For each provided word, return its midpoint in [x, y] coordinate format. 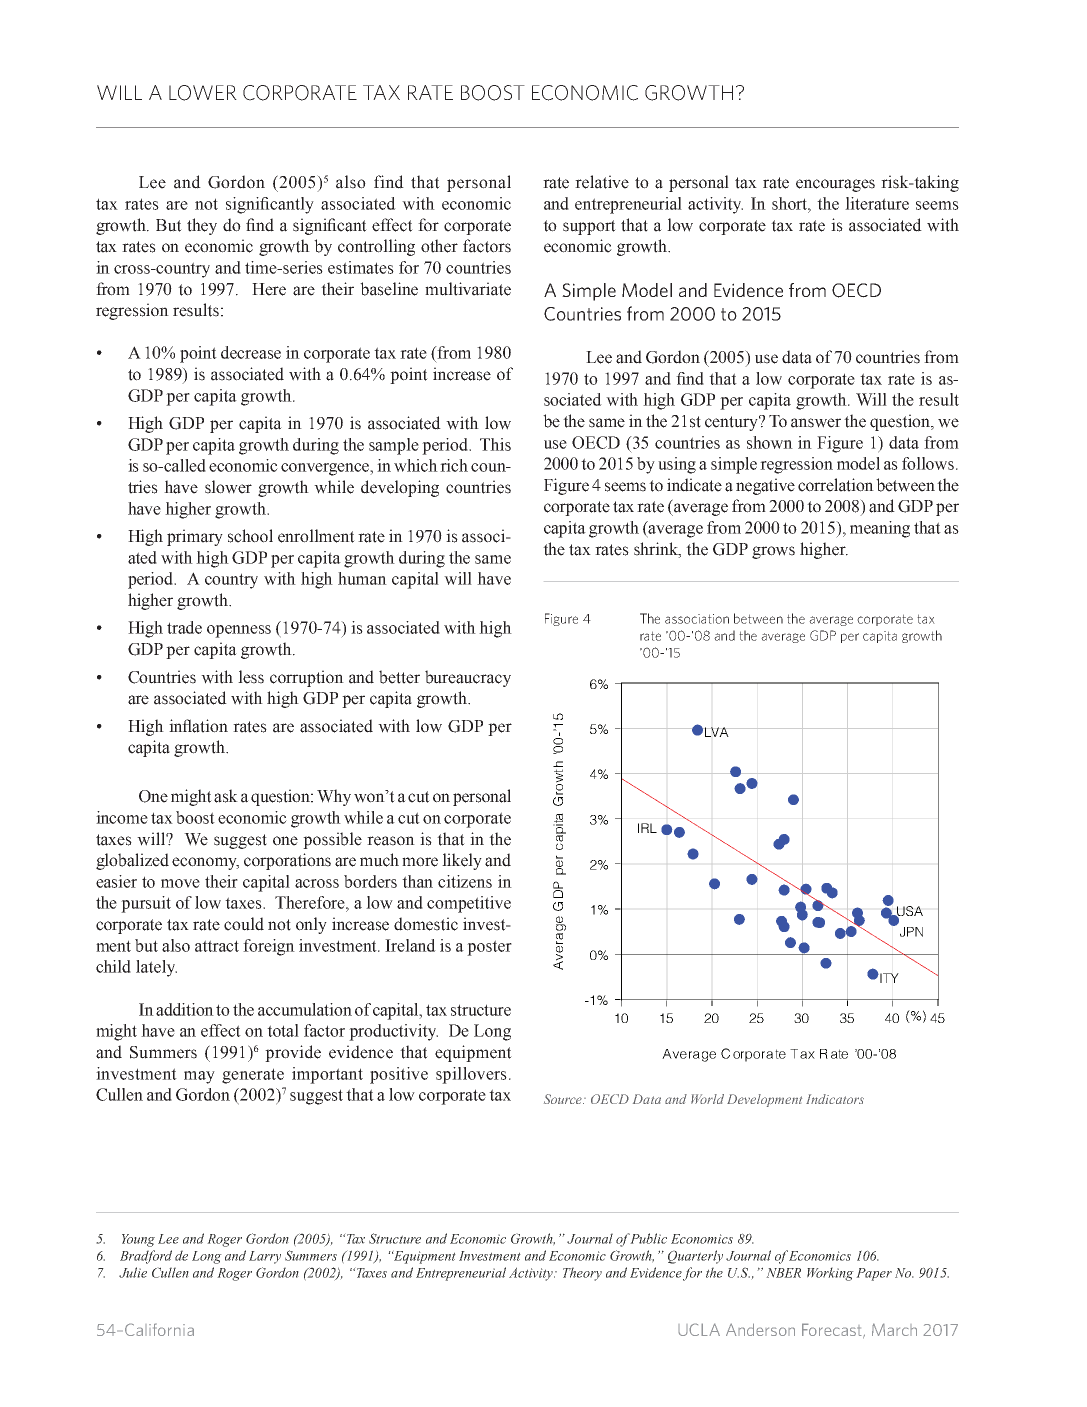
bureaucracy [468, 678]
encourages [835, 185]
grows [773, 552]
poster [489, 948]
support [589, 227]
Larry [265, 1257]
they [202, 226]
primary [195, 537]
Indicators [835, 1099]
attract [217, 946]
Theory [582, 1274]
